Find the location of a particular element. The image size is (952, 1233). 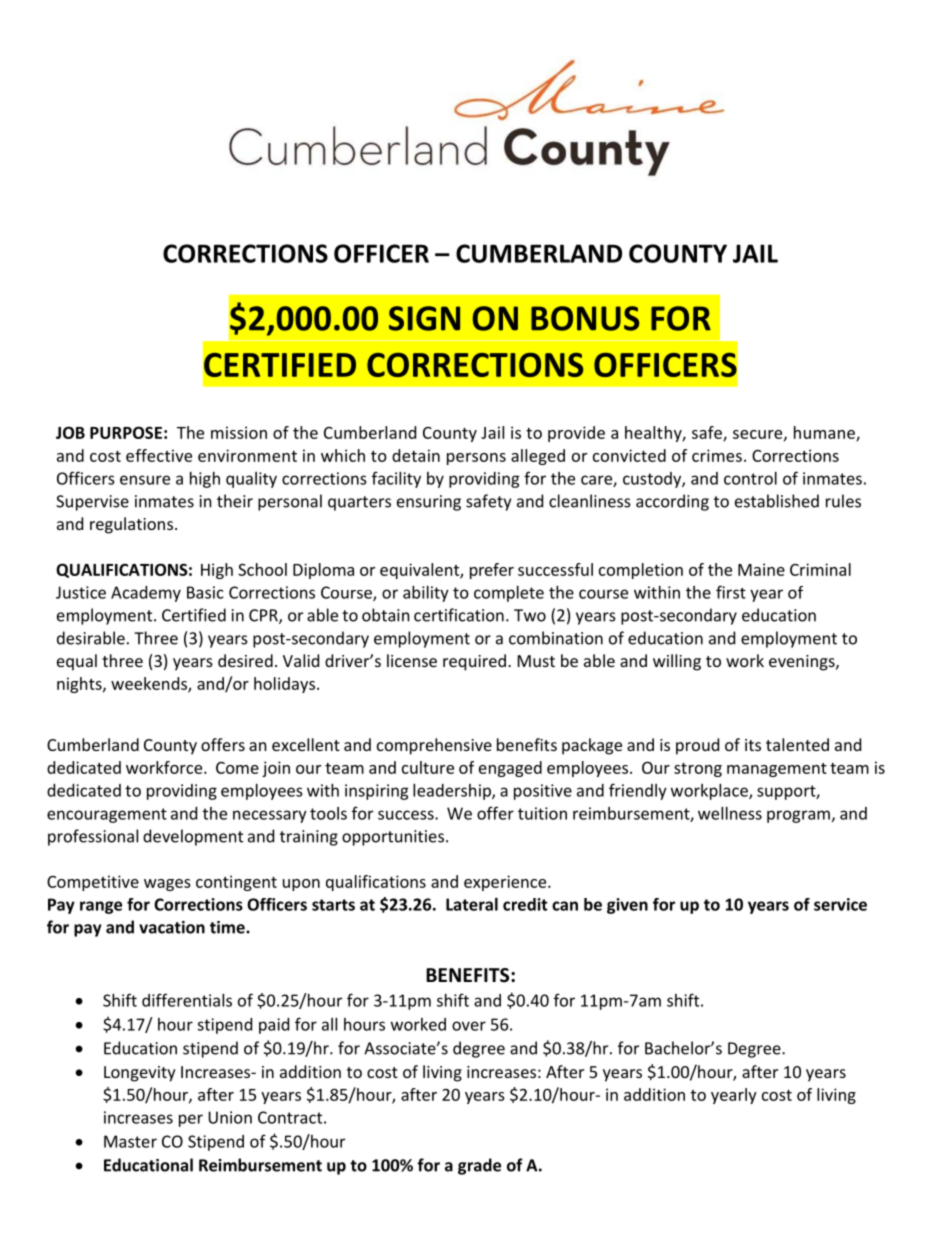

SIGN is located at coordinates (424, 318).
